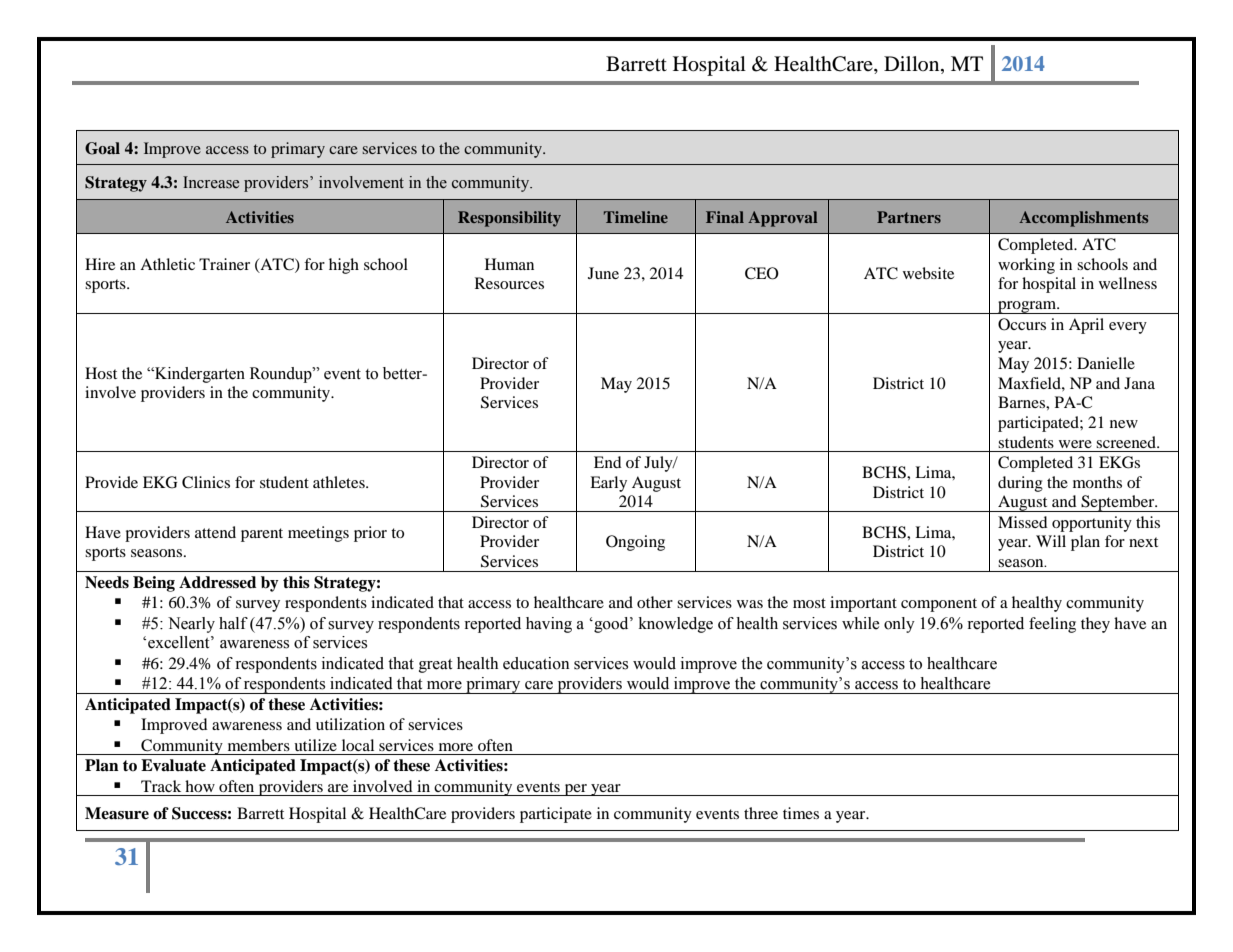  What do you see at coordinates (913, 63) in the screenshot?
I see `Dillon` at bounding box center [913, 63].
